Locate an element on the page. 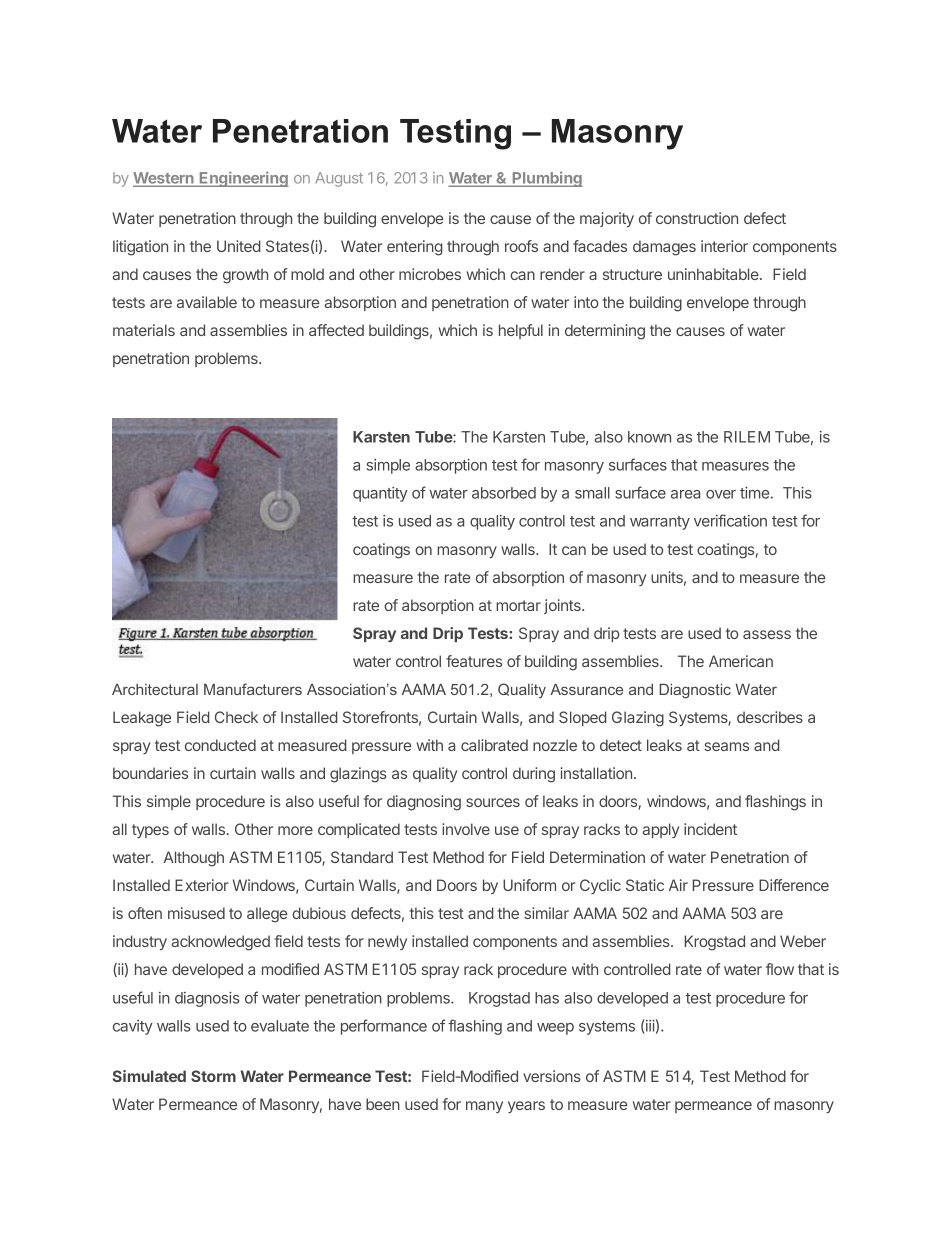  over is located at coordinates (721, 494).
